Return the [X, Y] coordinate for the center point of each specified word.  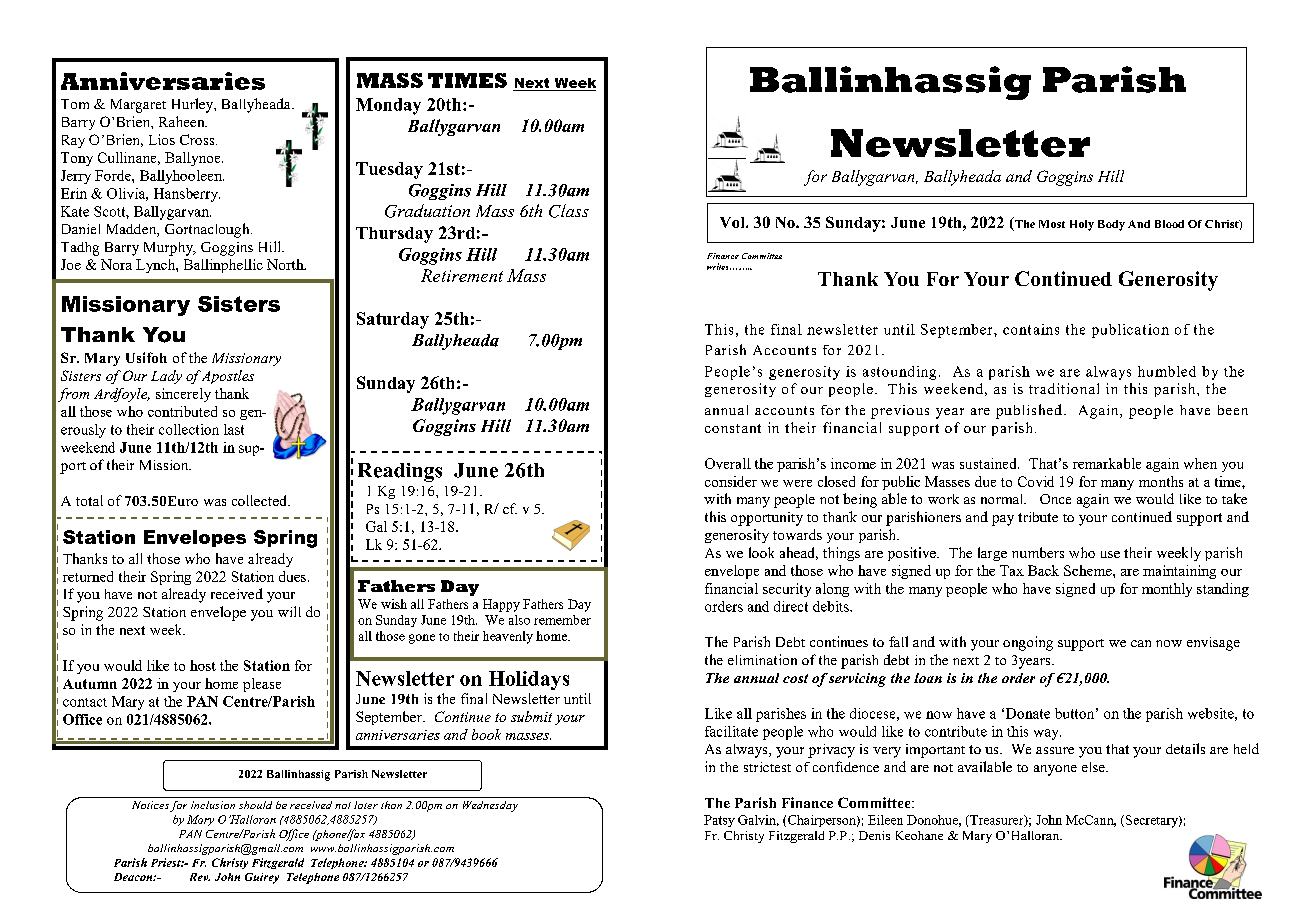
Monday [388, 106]
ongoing [1028, 643]
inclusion [213, 805]
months [1161, 481]
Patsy [719, 821]
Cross [198, 139]
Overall [728, 463]
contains [1031, 329]
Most [1052, 224]
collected [260, 500]
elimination [762, 659]
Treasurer [997, 821]
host [203, 665]
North [286, 264]
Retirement [462, 275]
